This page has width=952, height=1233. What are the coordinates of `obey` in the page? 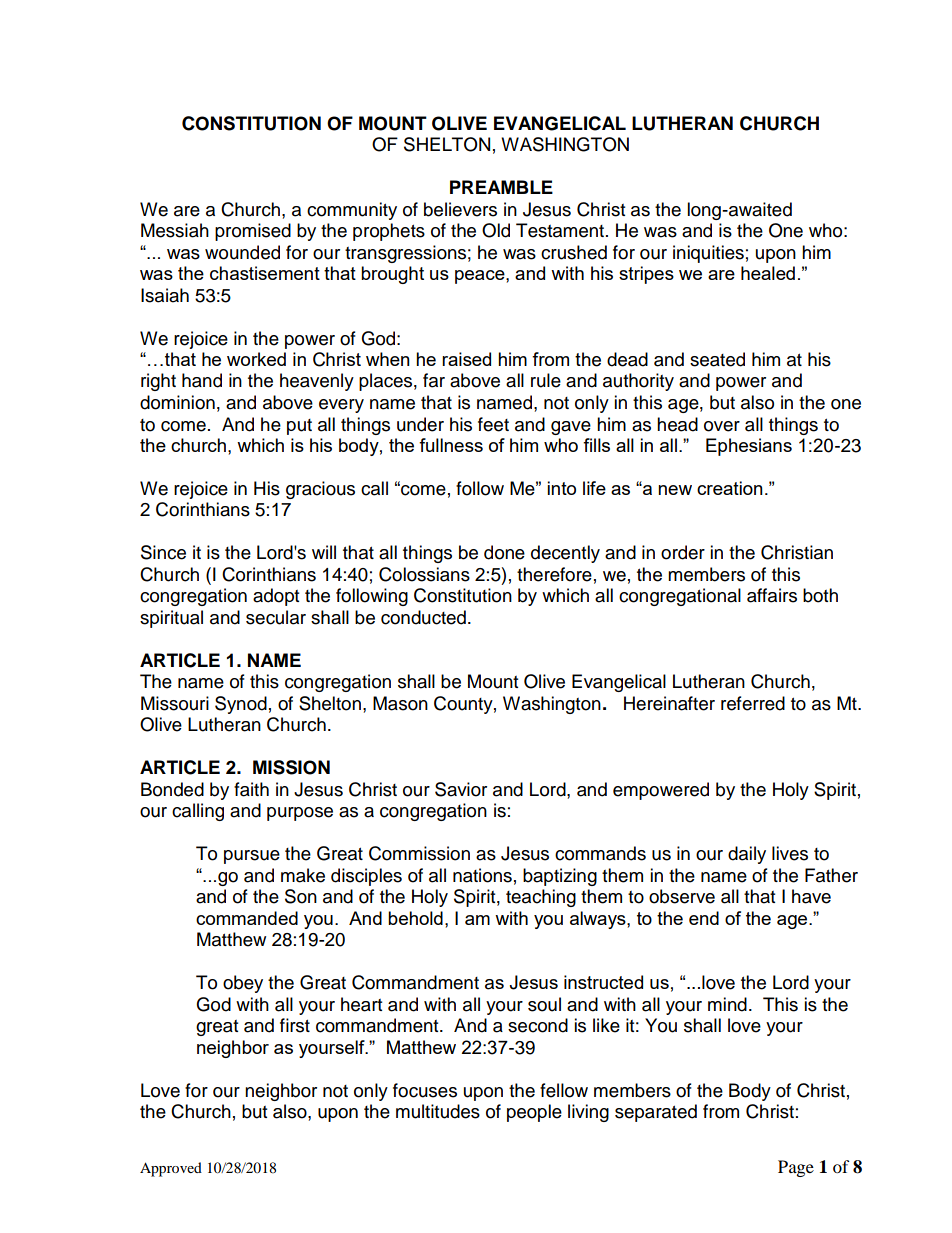 It's located at (243, 984).
